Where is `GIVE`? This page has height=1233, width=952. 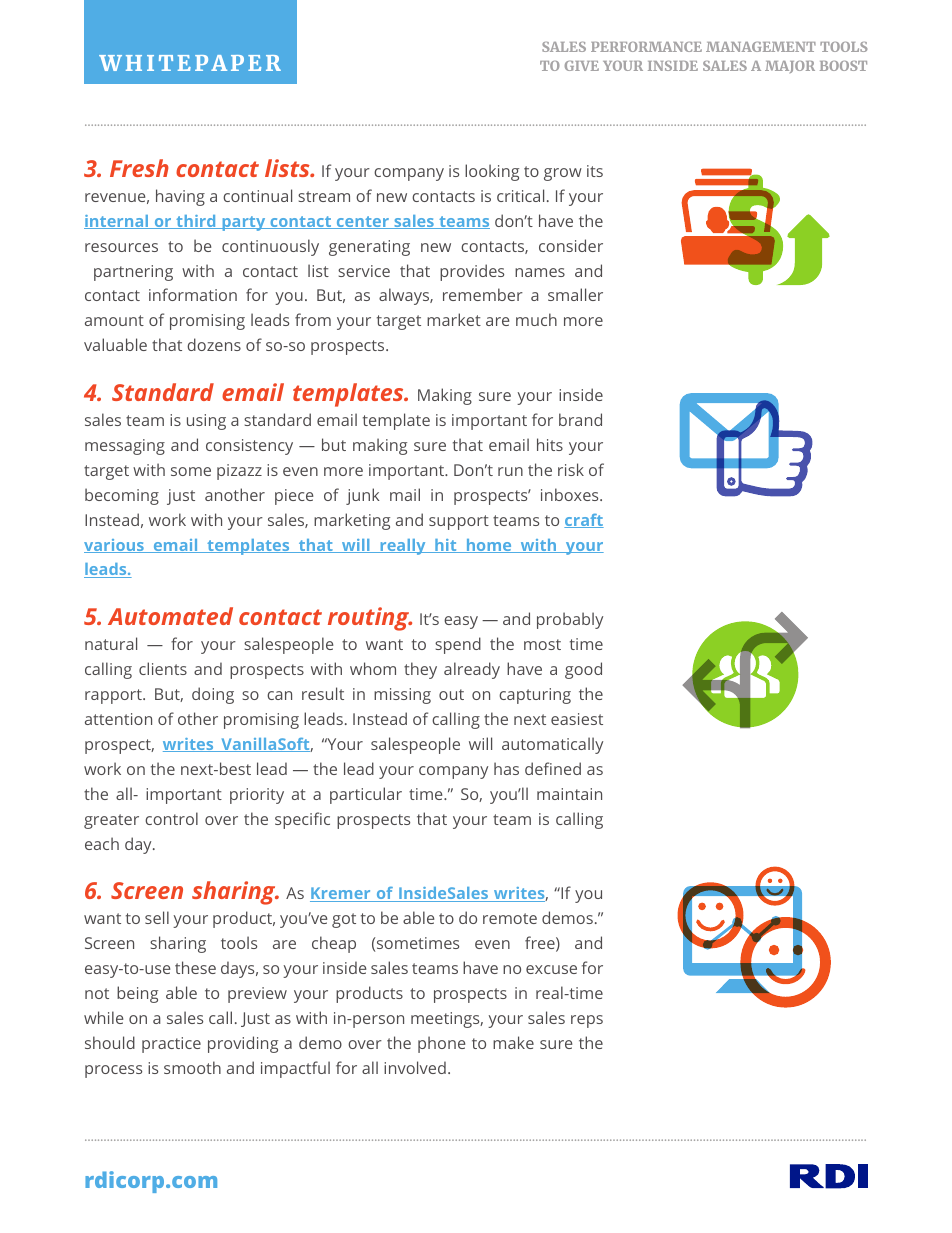 GIVE is located at coordinates (582, 66).
